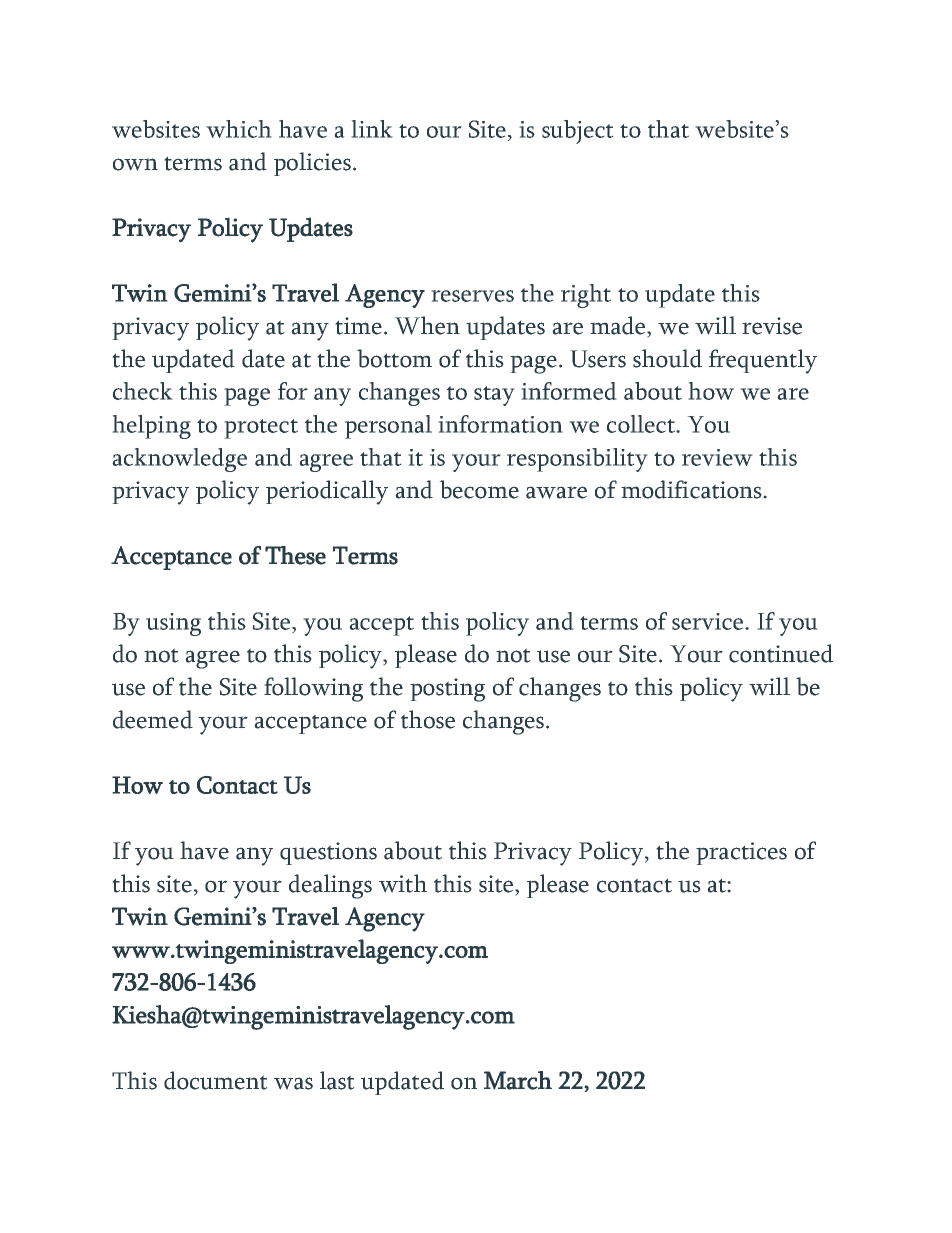  What do you see at coordinates (518, 1080) in the screenshot?
I see `March` at bounding box center [518, 1080].
